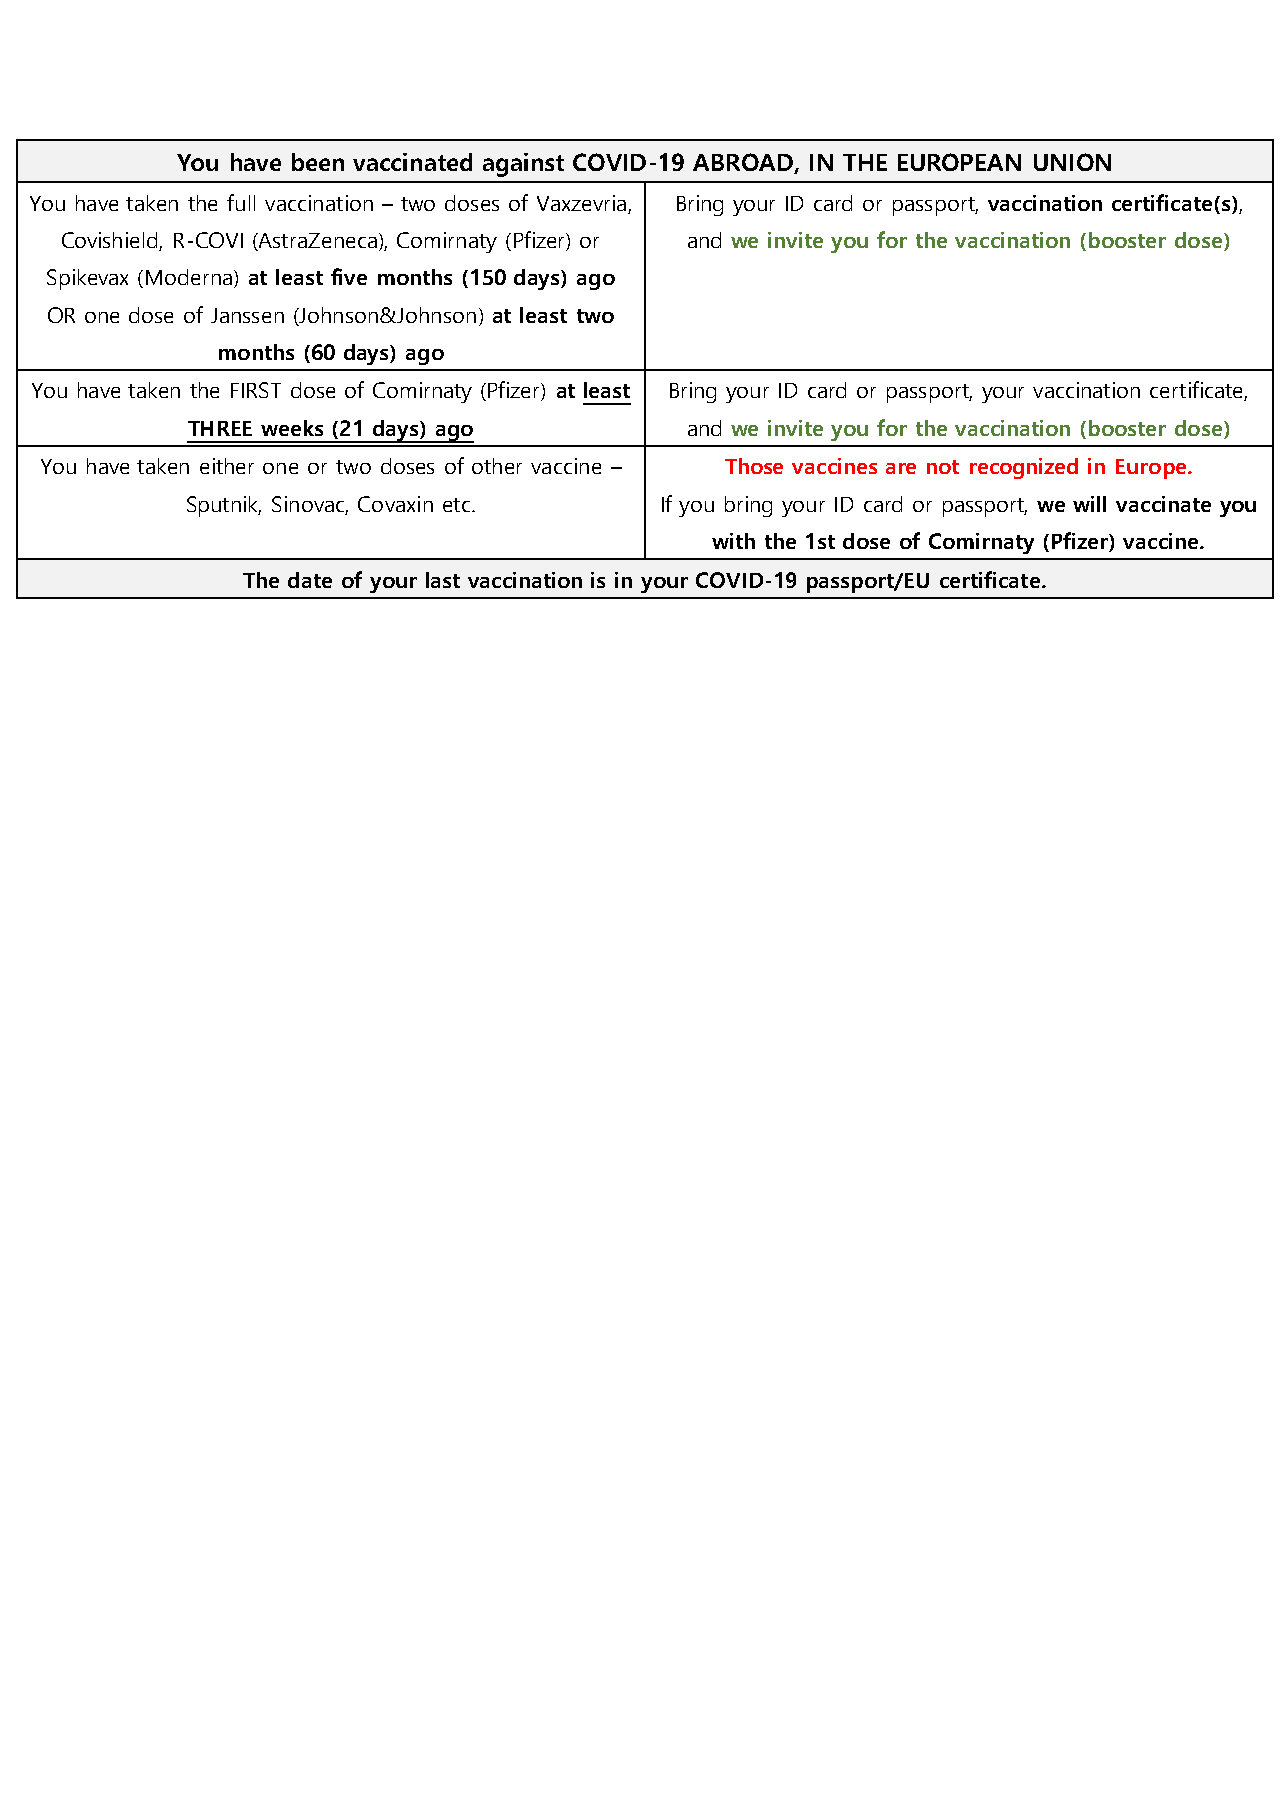 Image resolution: width=1287 pixels, height=1820 pixels. Describe the element at coordinates (1089, 504) in the page. I see `will` at that location.
